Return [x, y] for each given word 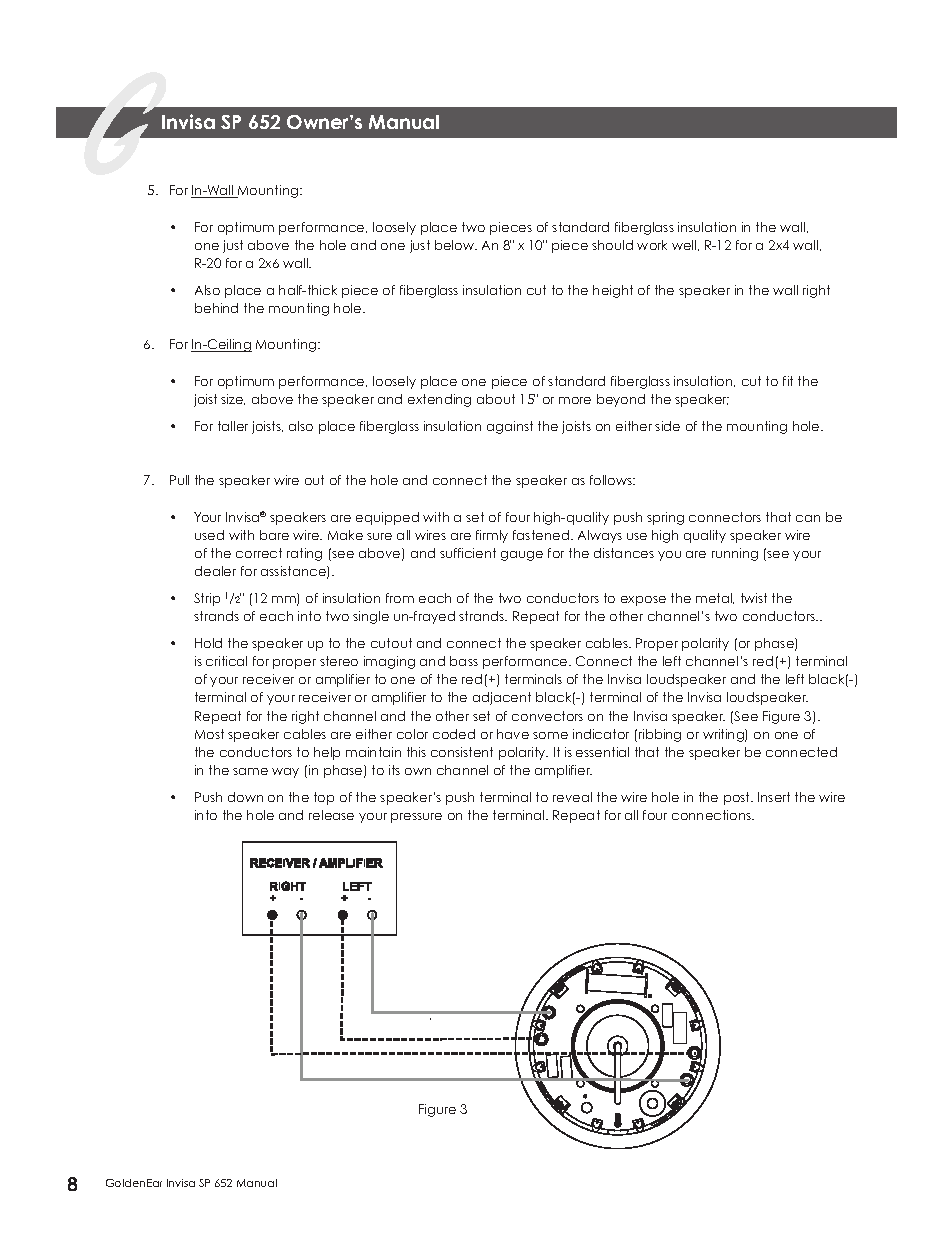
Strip [207, 599]
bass [464, 661]
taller [233, 426]
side [667, 426]
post [738, 798]
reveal [572, 797]
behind [216, 308]
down [245, 797]
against [510, 427]
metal [715, 598]
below [456, 245]
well [685, 245]
